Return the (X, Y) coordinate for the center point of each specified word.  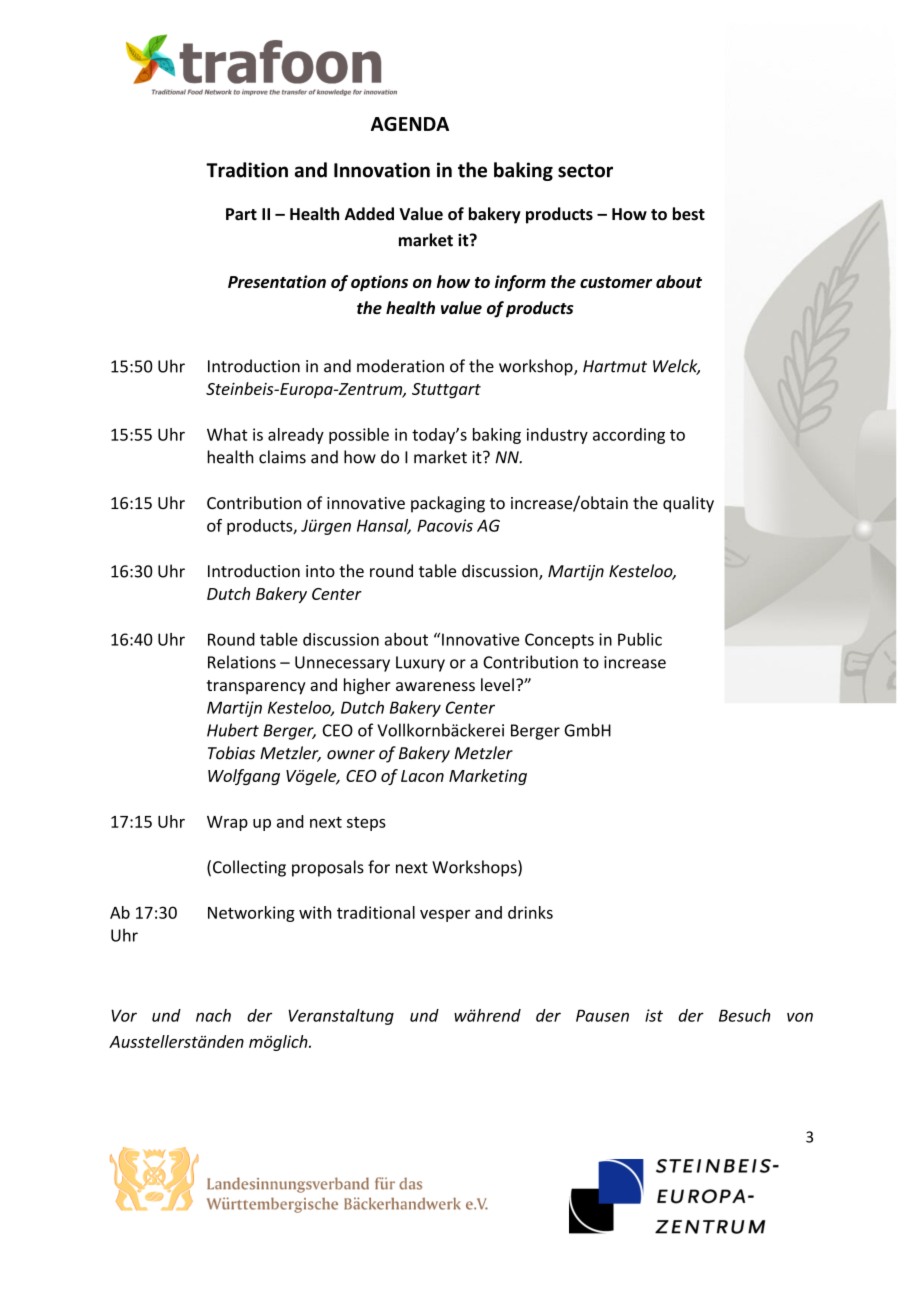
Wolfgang (244, 777)
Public (640, 639)
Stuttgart (446, 391)
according (629, 436)
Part (241, 214)
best (689, 214)
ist (654, 1015)
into (320, 571)
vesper (445, 916)
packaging (448, 504)
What (227, 434)
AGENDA (410, 124)
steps (366, 824)
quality (688, 504)
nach (213, 1015)
